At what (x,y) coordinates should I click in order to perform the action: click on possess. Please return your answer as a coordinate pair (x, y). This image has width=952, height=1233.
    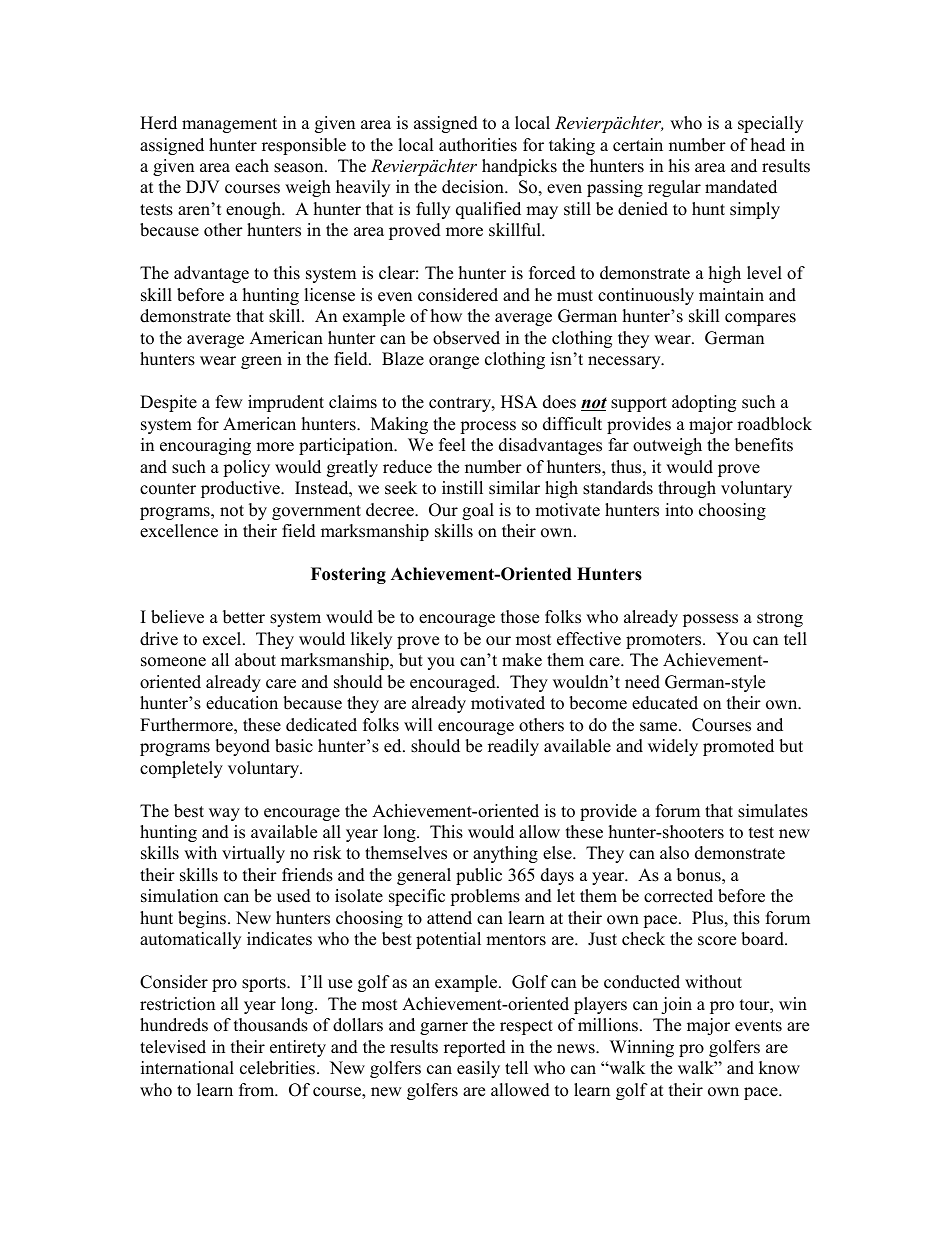
    Looking at the image, I should click on (710, 620).
